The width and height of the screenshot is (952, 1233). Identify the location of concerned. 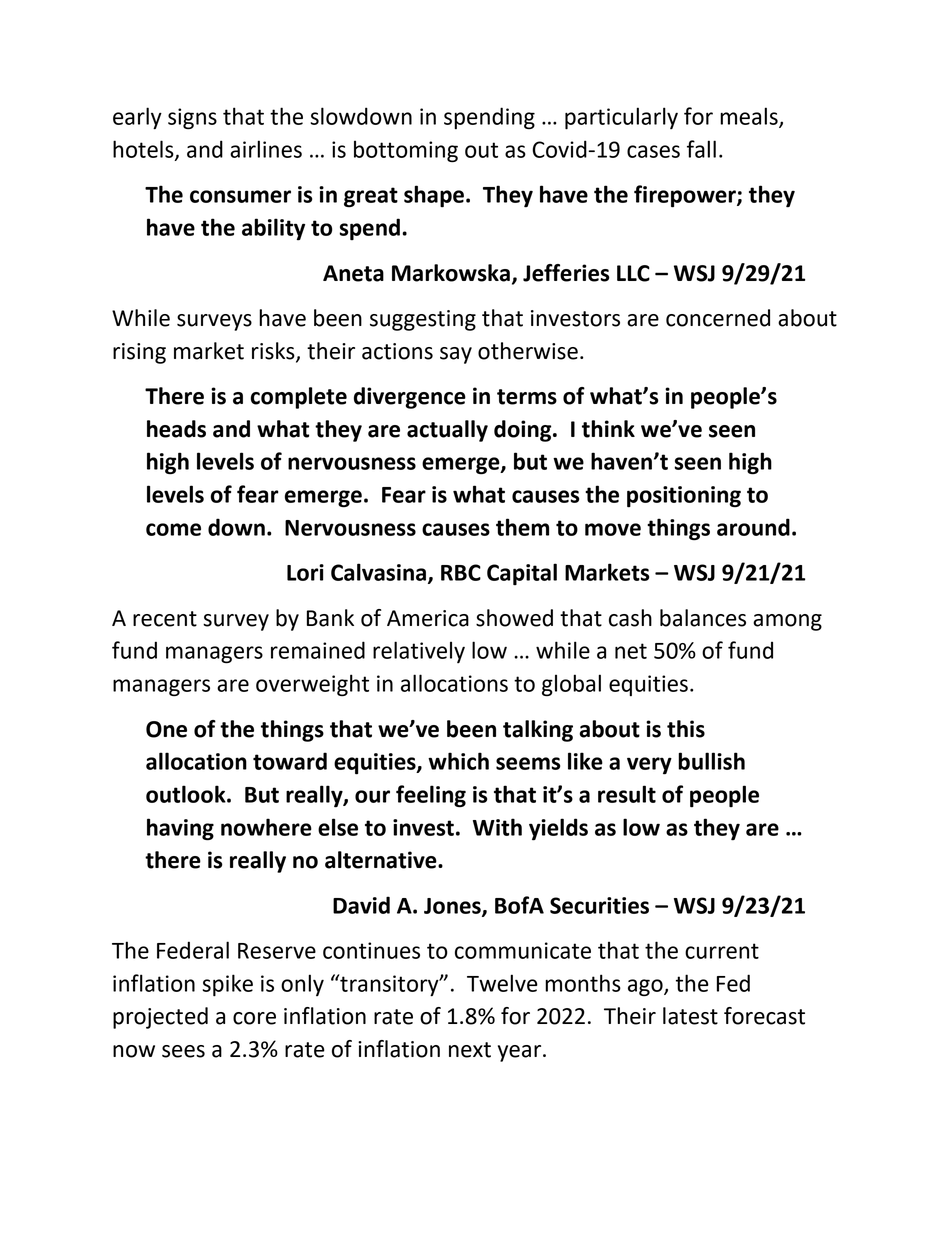
(718, 318).
